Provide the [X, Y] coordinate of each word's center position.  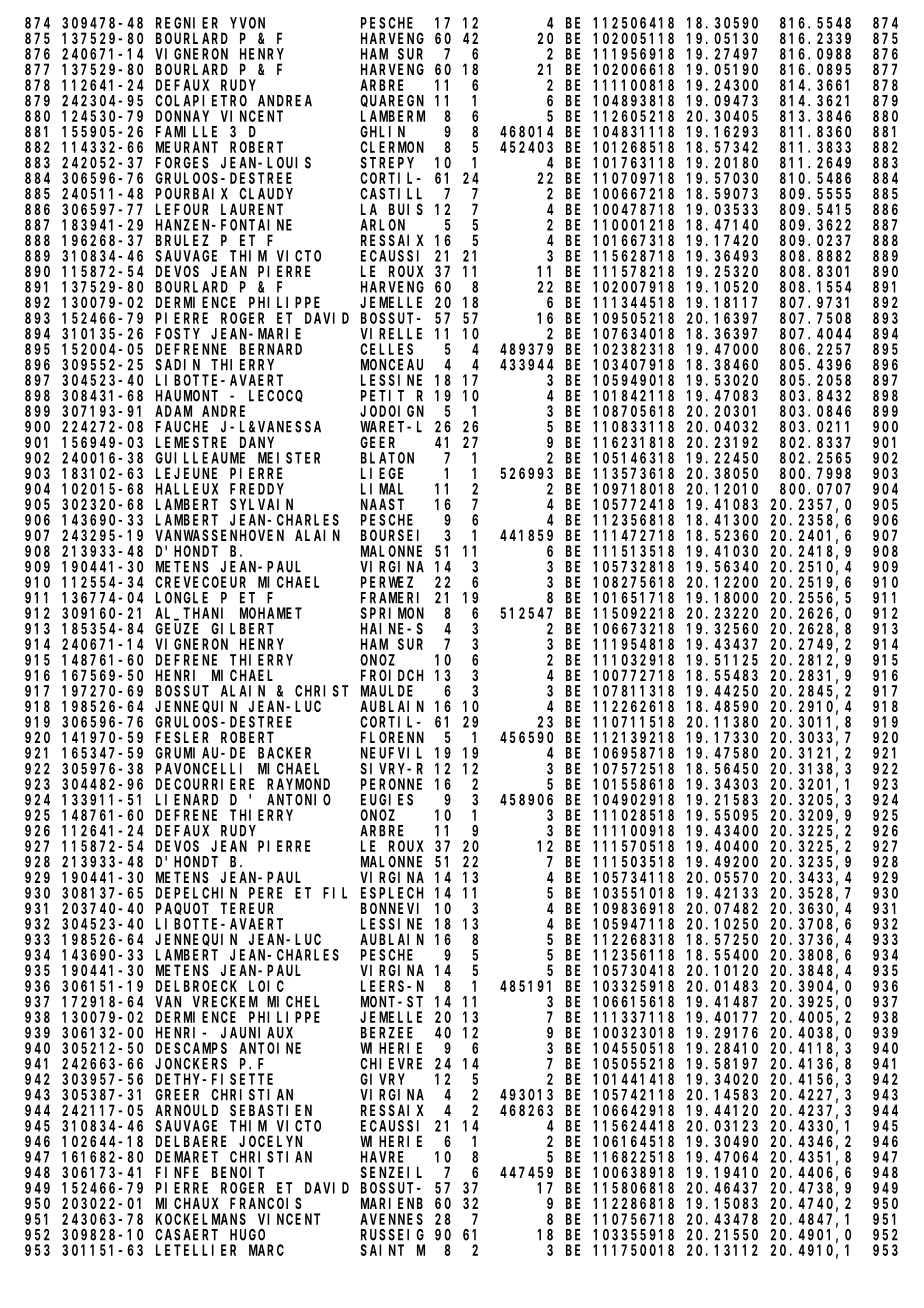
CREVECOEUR [200, 582]
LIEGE [382, 473]
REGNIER [187, 23]
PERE [265, 893]
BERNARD [271, 349]
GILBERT [242, 629]
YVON [247, 23]
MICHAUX [187, 1203]
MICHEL [293, 1002]
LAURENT [252, 209]
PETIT [382, 396]
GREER [177, 1095]
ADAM [173, 411]
